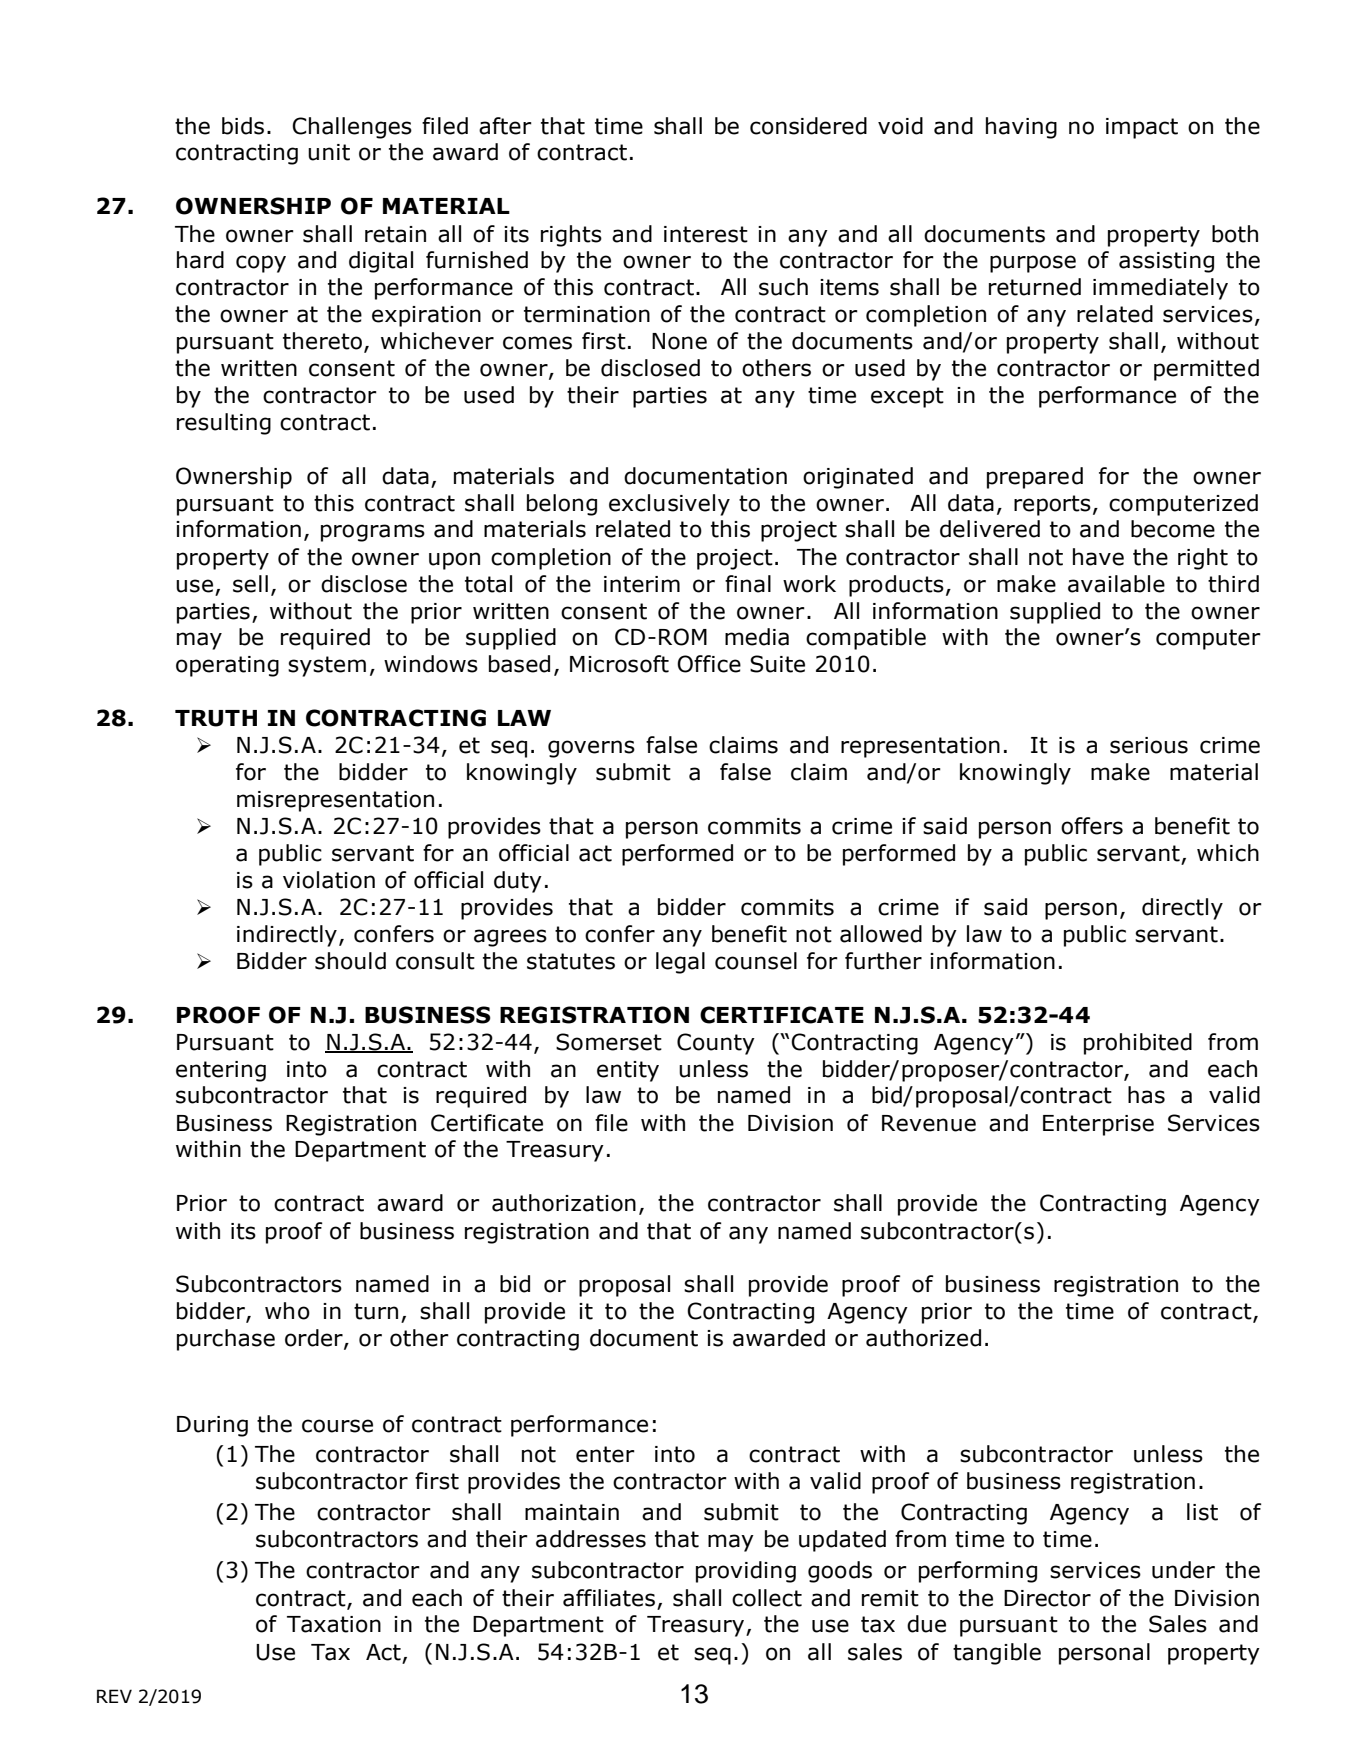  What do you see at coordinates (1142, 128) in the screenshot?
I see `impact` at bounding box center [1142, 128].
